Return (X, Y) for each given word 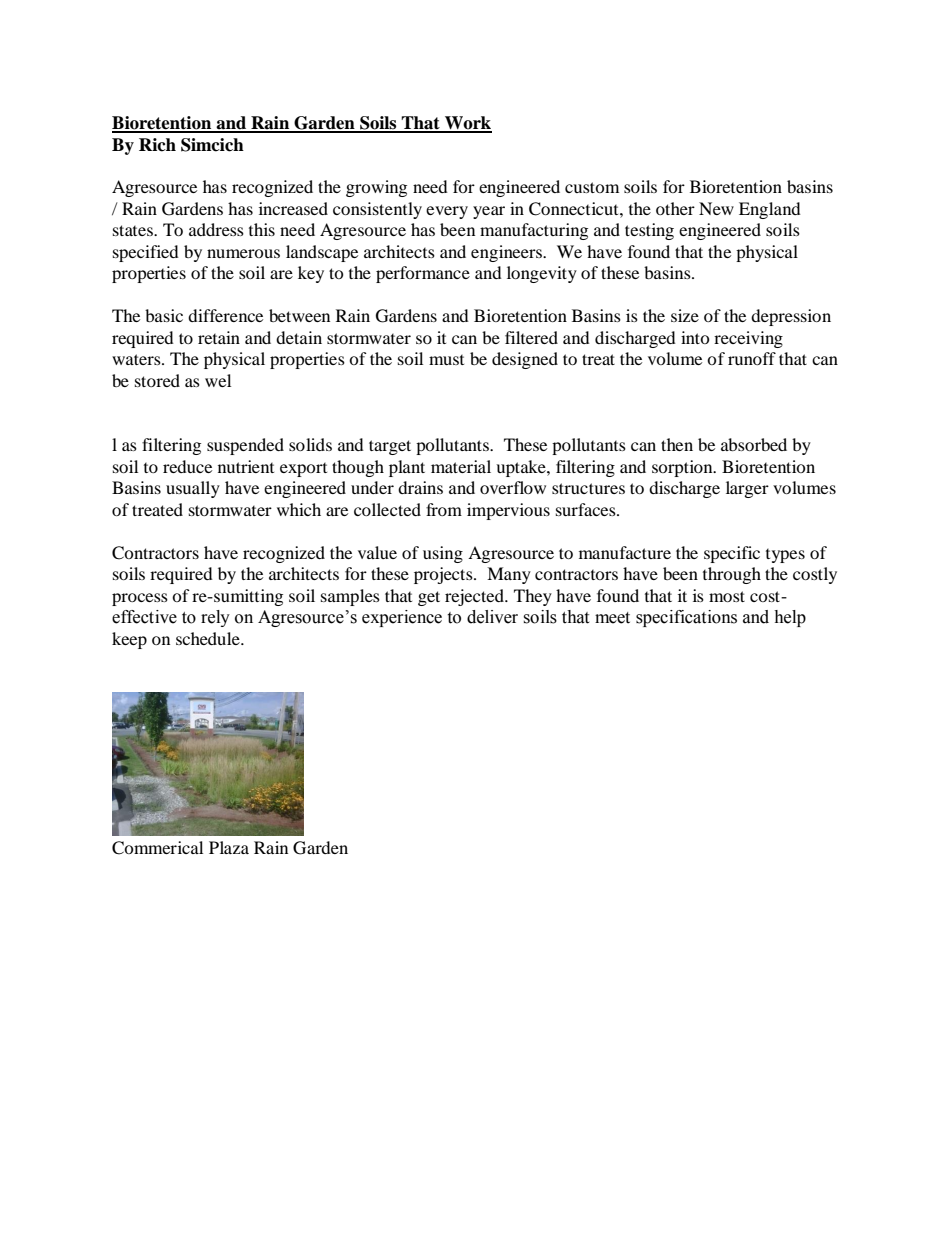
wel (218, 380)
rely (215, 618)
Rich (157, 145)
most (727, 596)
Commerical (157, 848)
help (790, 618)
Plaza (229, 847)
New (716, 208)
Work (467, 124)
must (446, 360)
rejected (475, 597)
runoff (752, 358)
